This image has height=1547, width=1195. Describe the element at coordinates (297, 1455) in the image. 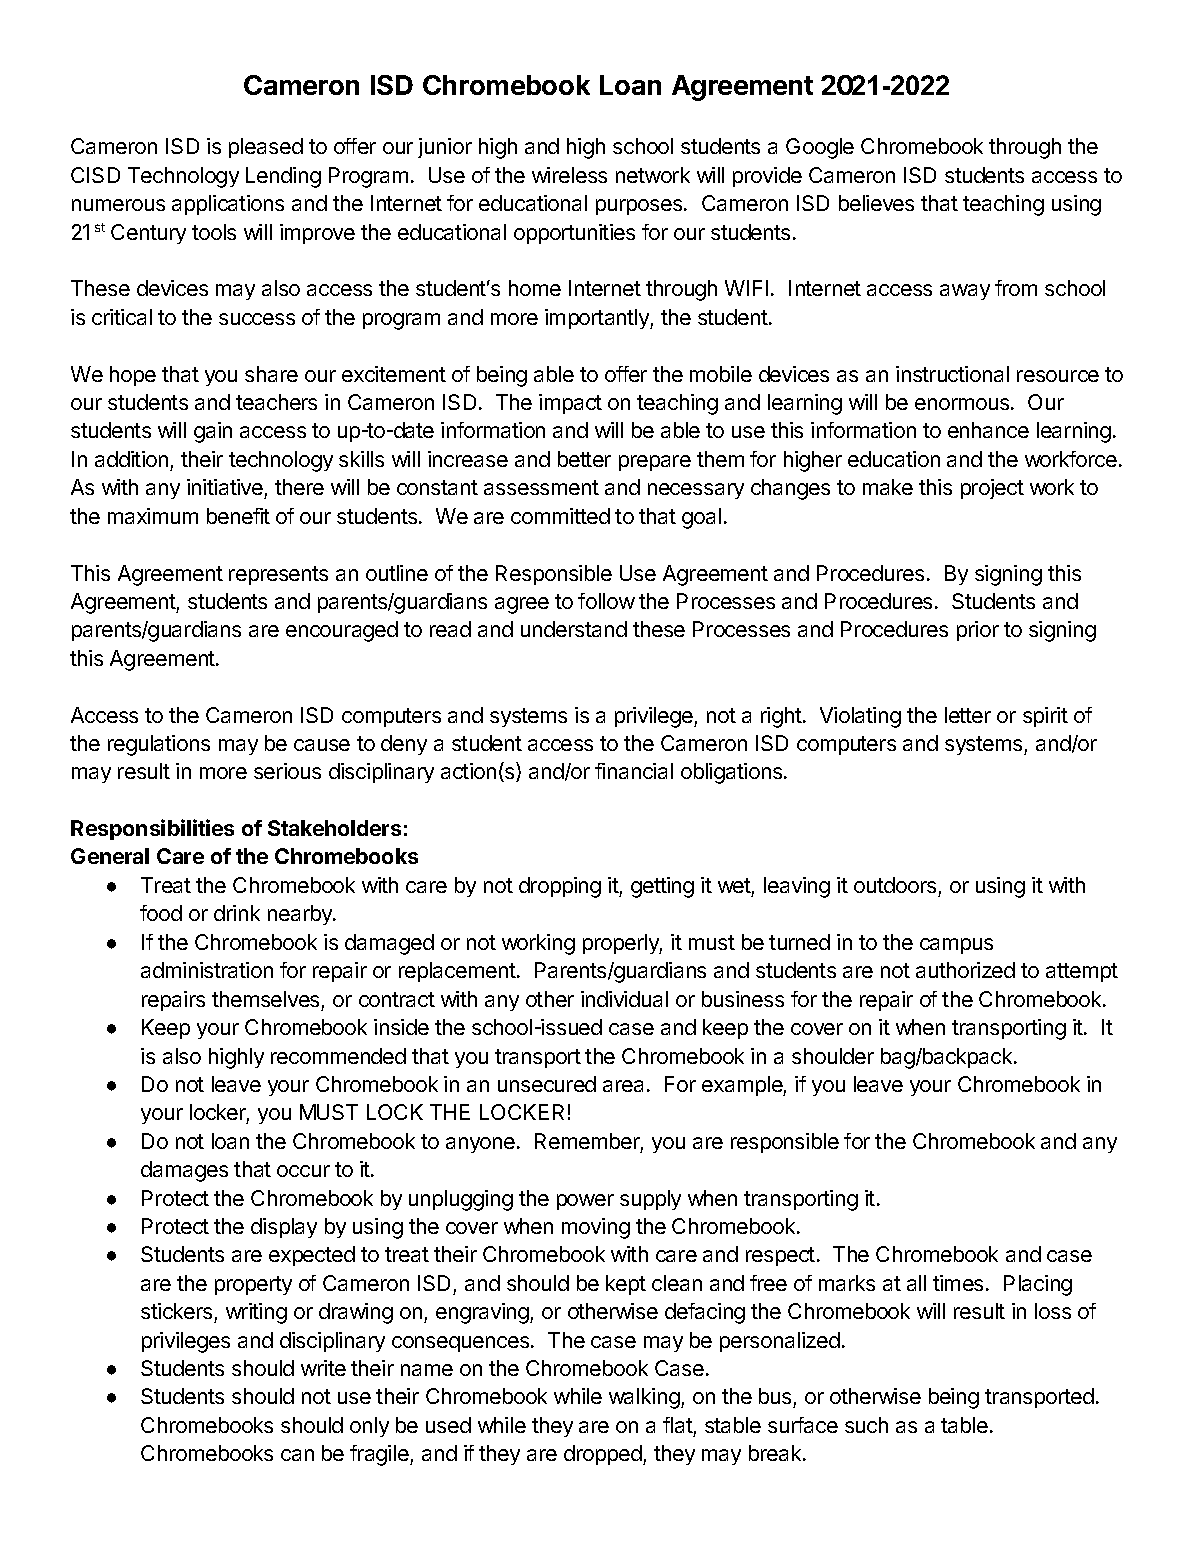

I see `can` at that location.
